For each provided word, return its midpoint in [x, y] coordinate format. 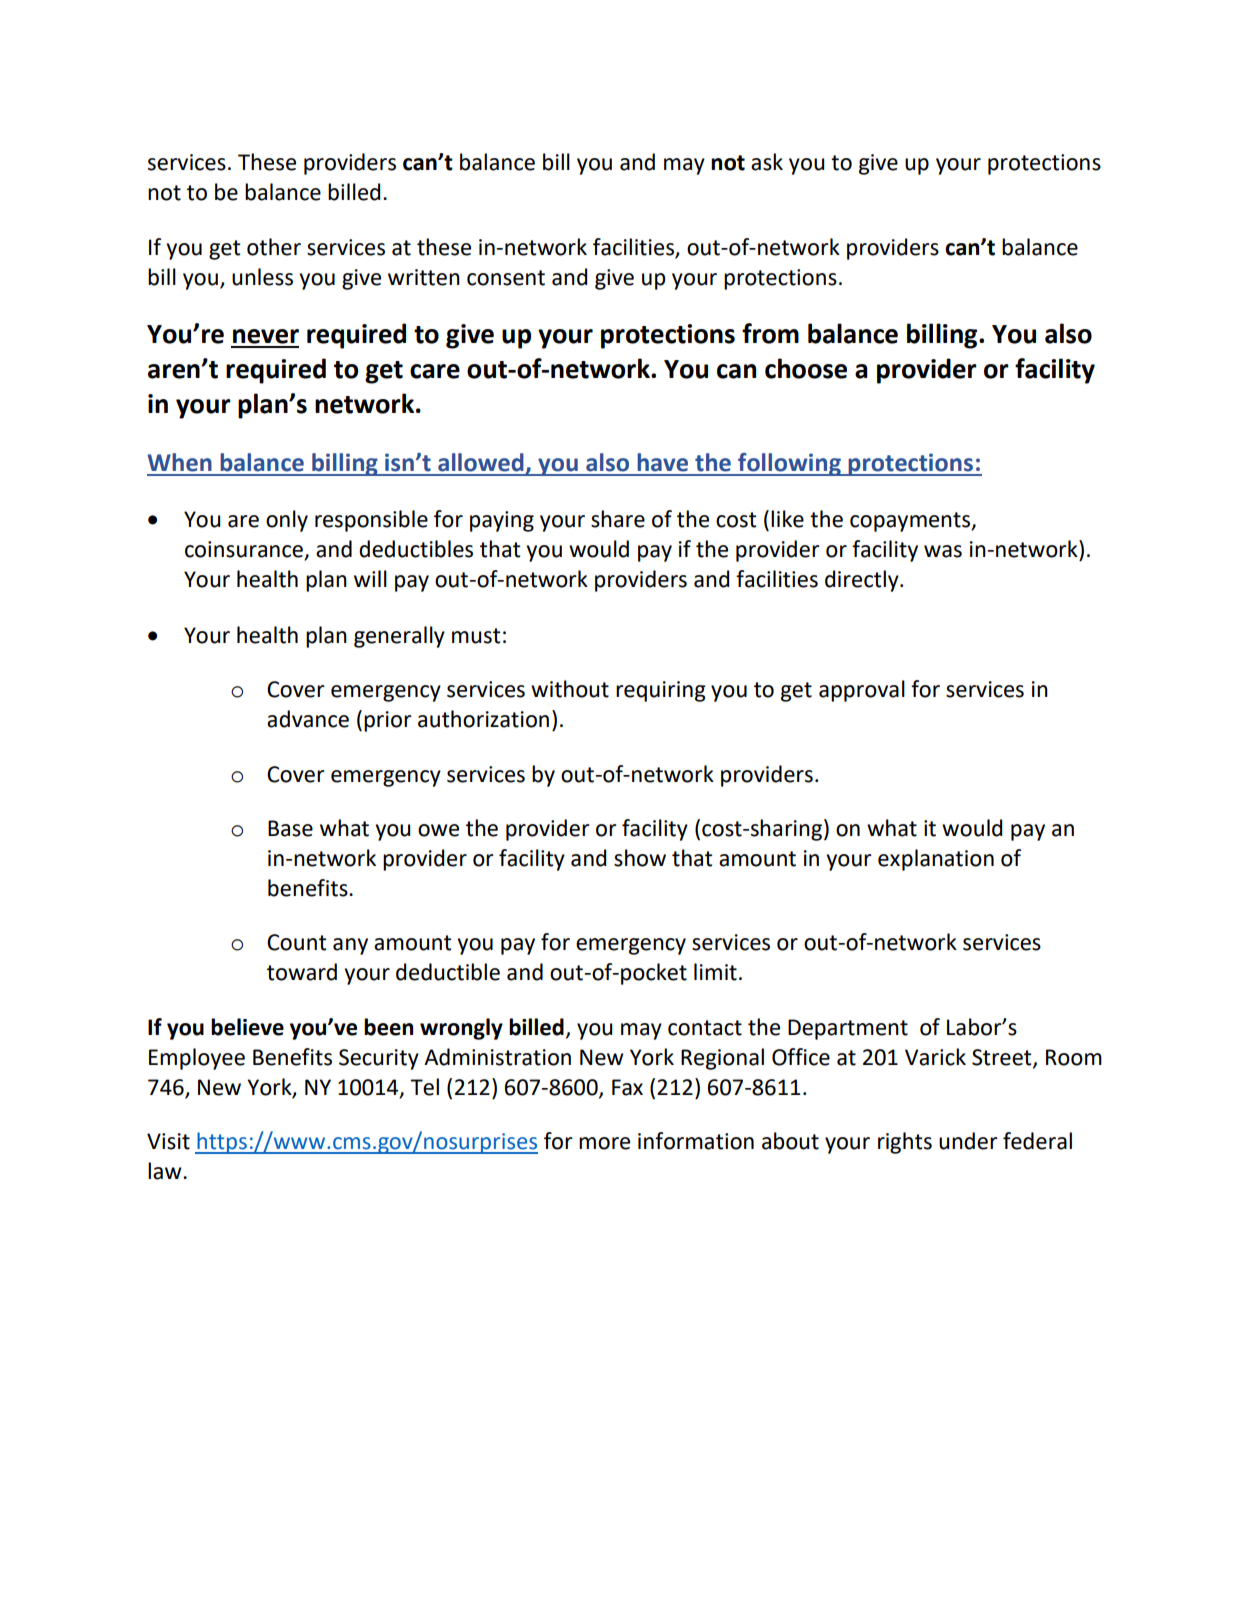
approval [862, 691]
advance [308, 719]
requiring [661, 691]
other [274, 247]
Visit [168, 1141]
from [770, 333]
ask [767, 162]
